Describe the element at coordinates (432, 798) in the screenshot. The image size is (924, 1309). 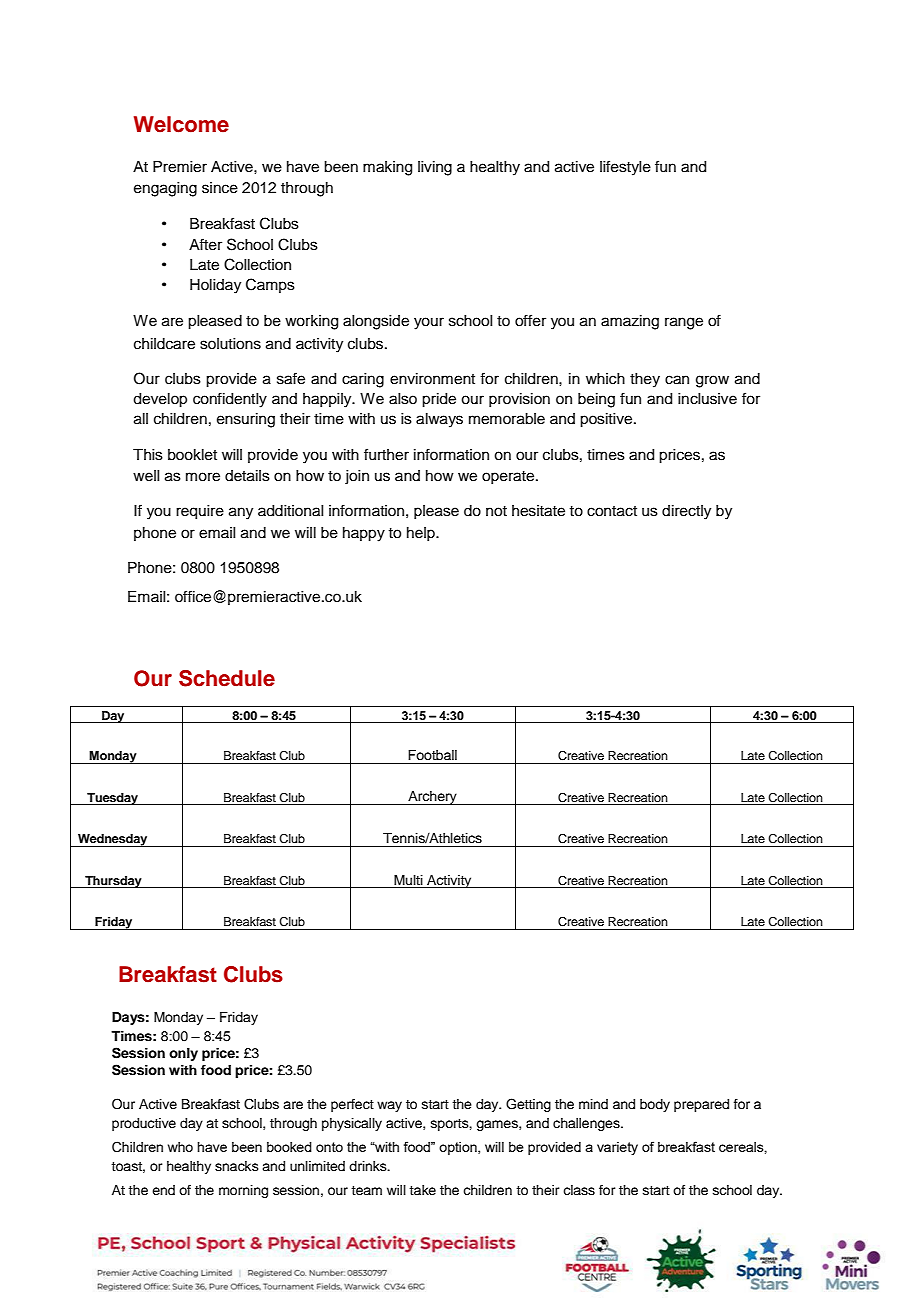
I see `Archery` at that location.
